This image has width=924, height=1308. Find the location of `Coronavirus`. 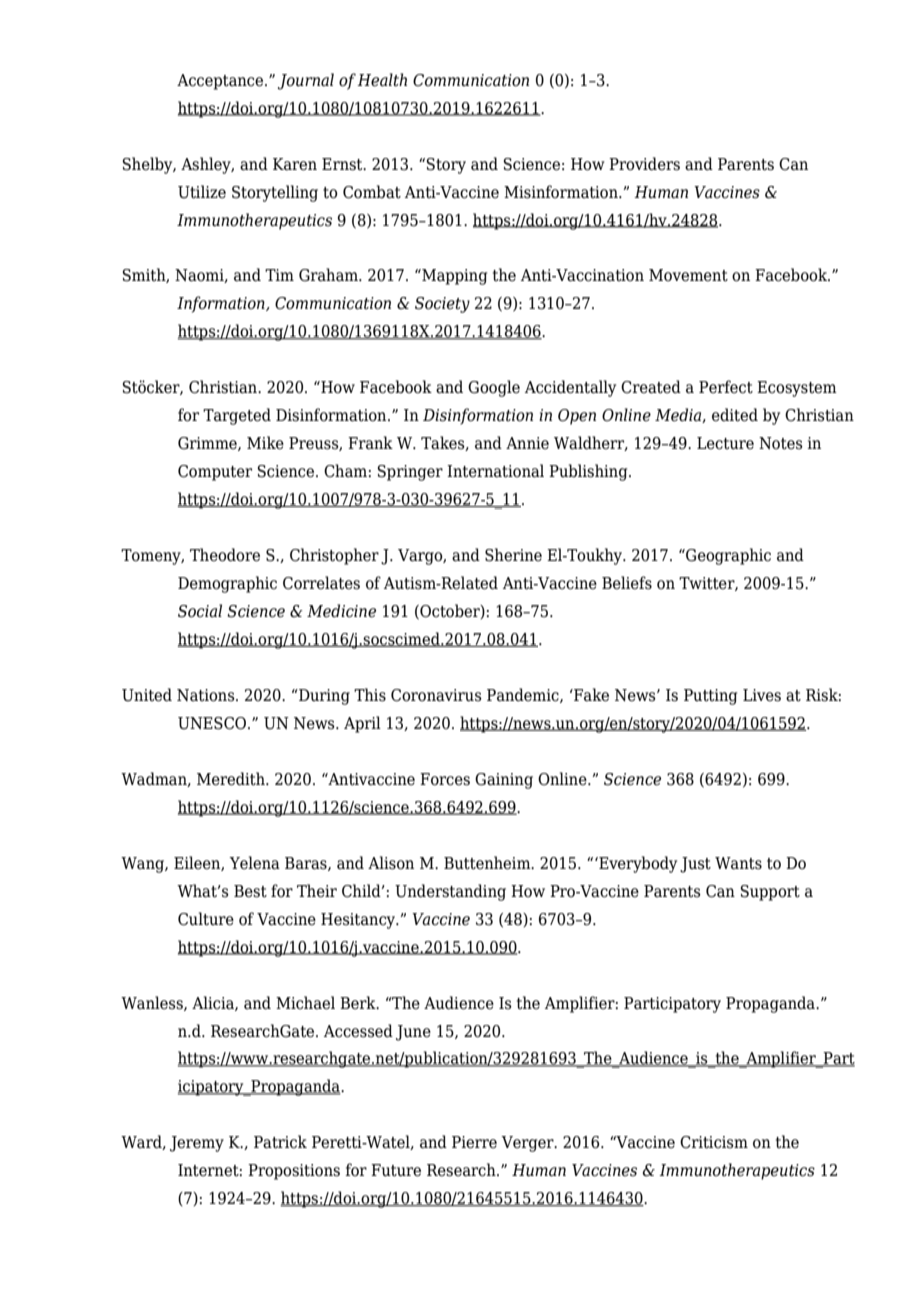

Coronavirus is located at coordinates (436, 695).
